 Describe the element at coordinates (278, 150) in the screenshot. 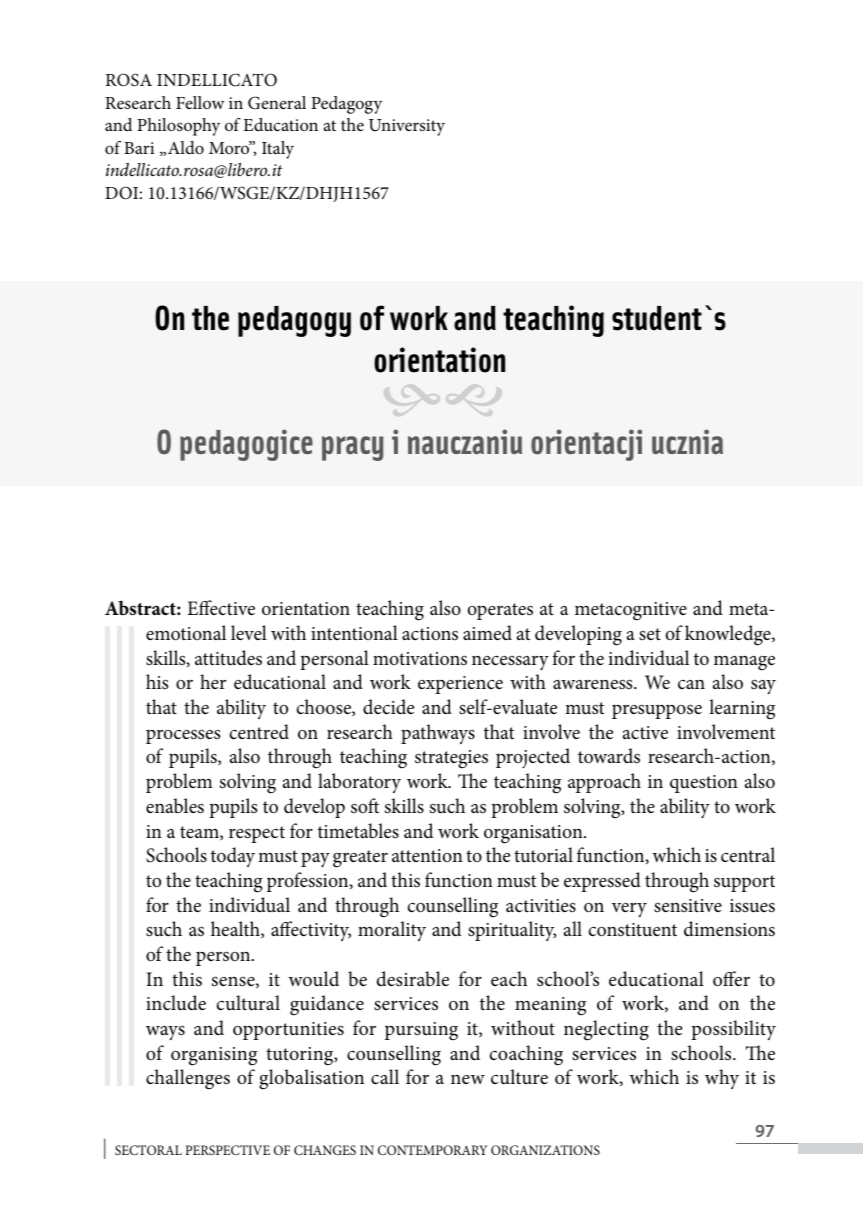

I see `Italy` at that location.
